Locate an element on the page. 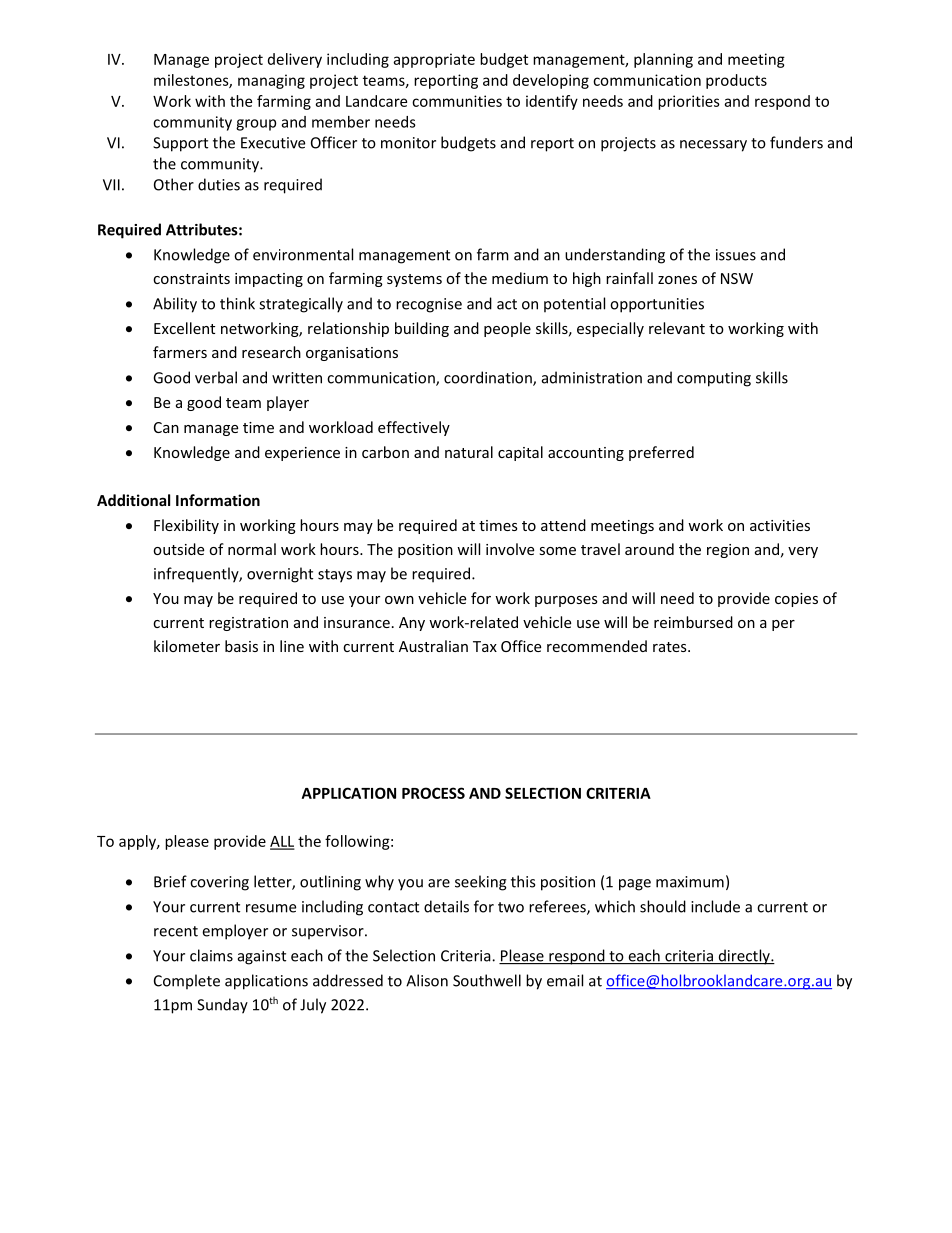 The height and width of the image is (1233, 952). communities is located at coordinates (457, 101).
